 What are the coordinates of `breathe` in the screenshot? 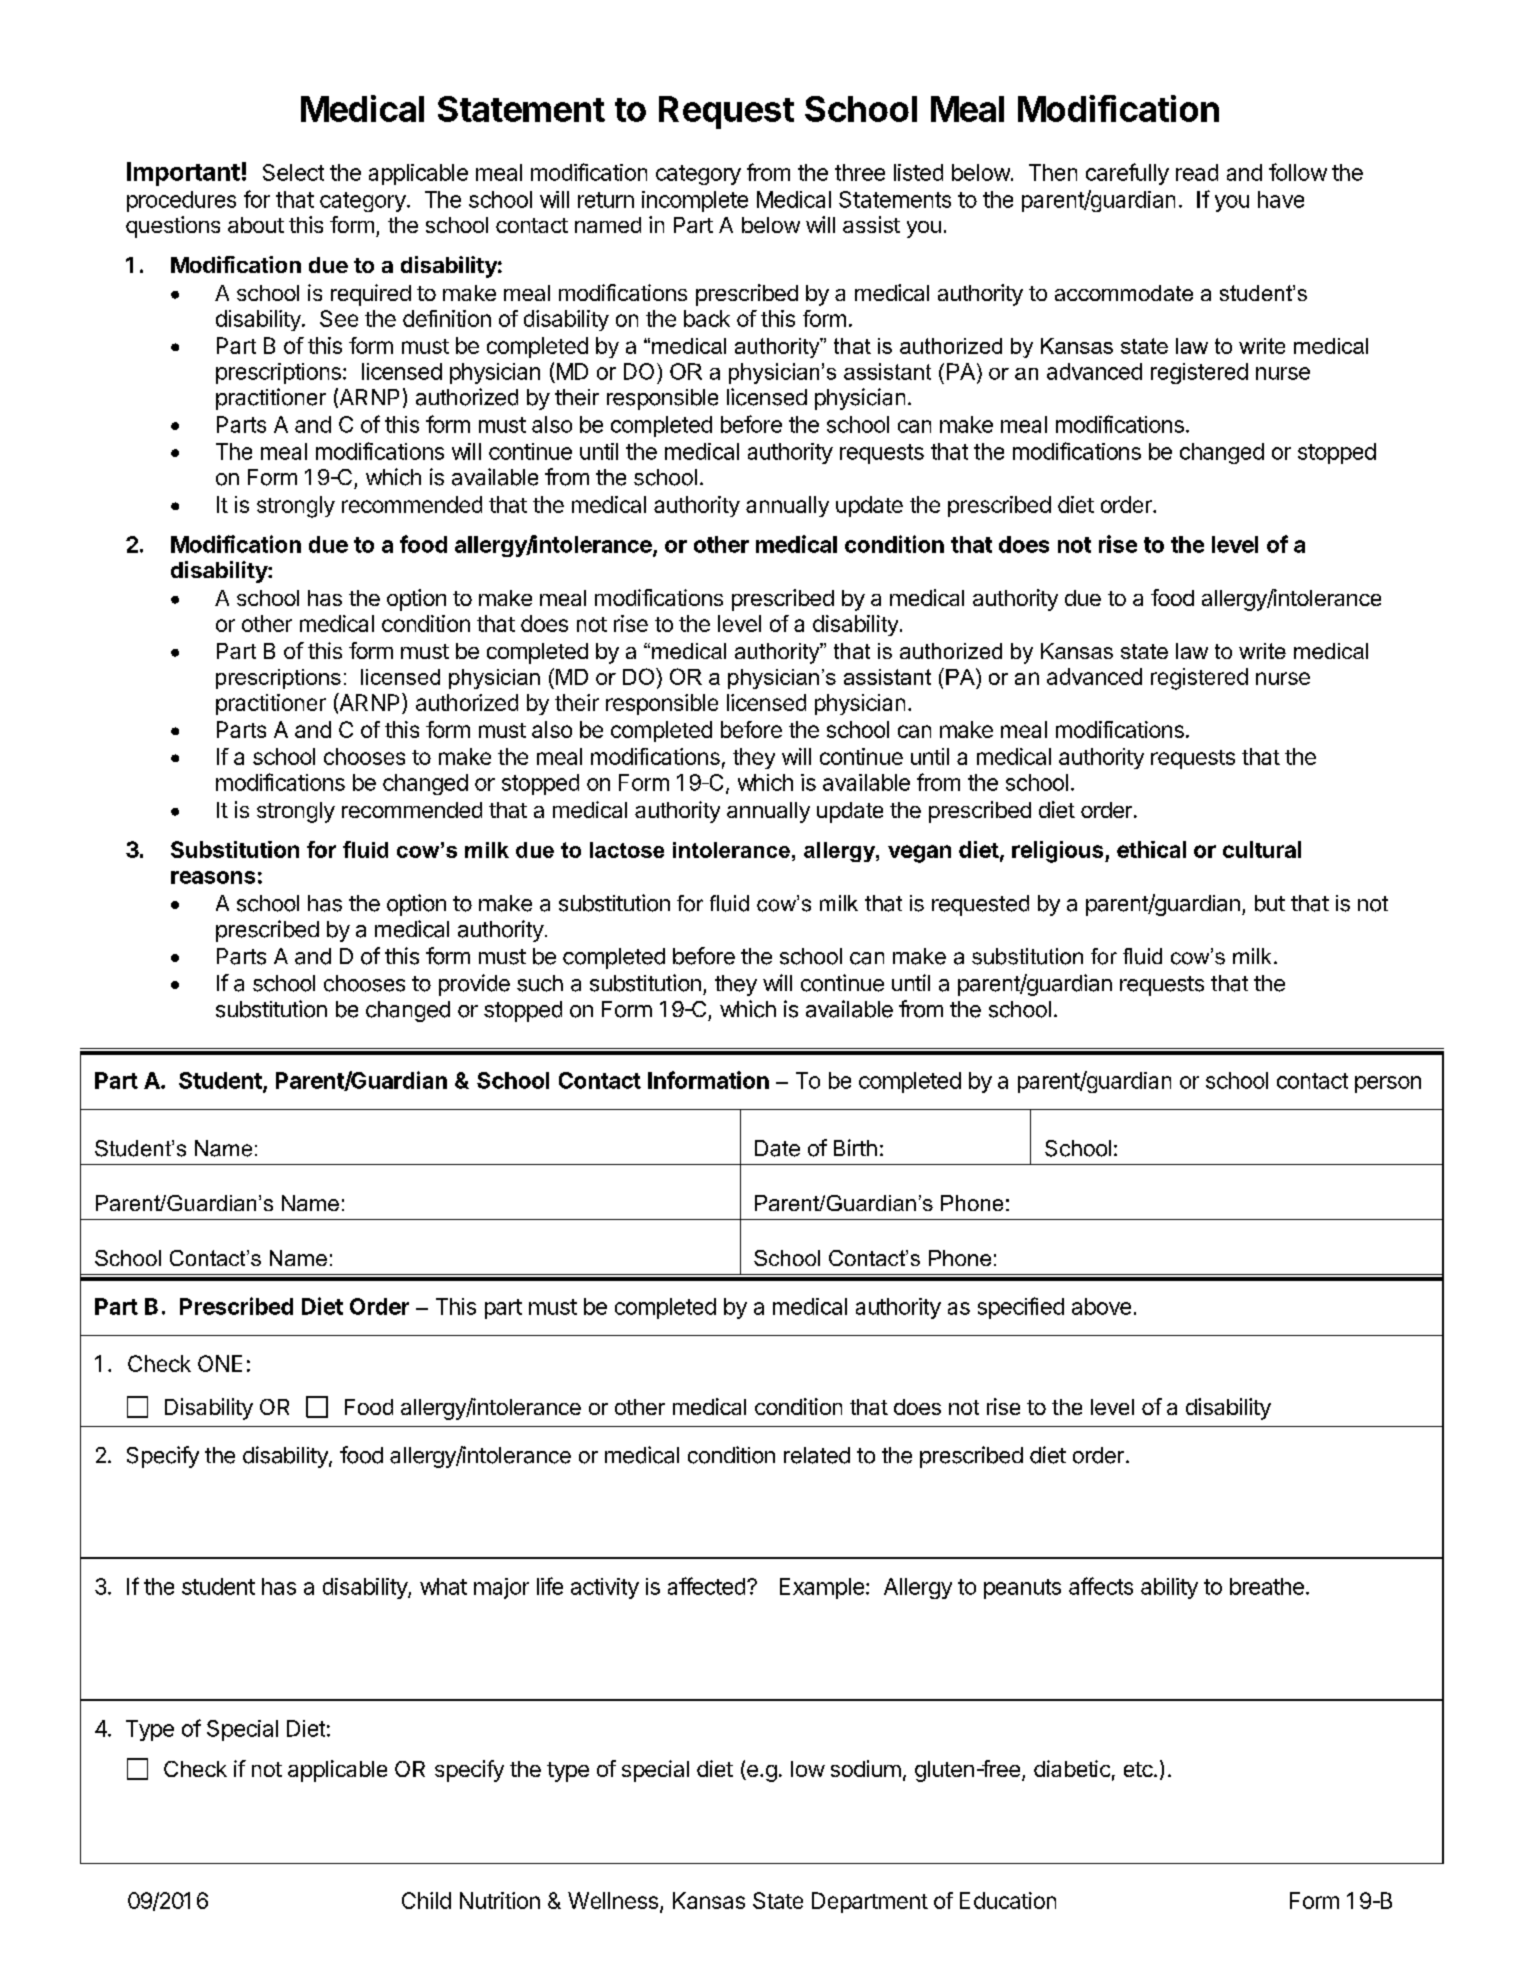 It's located at (1267, 1586).
